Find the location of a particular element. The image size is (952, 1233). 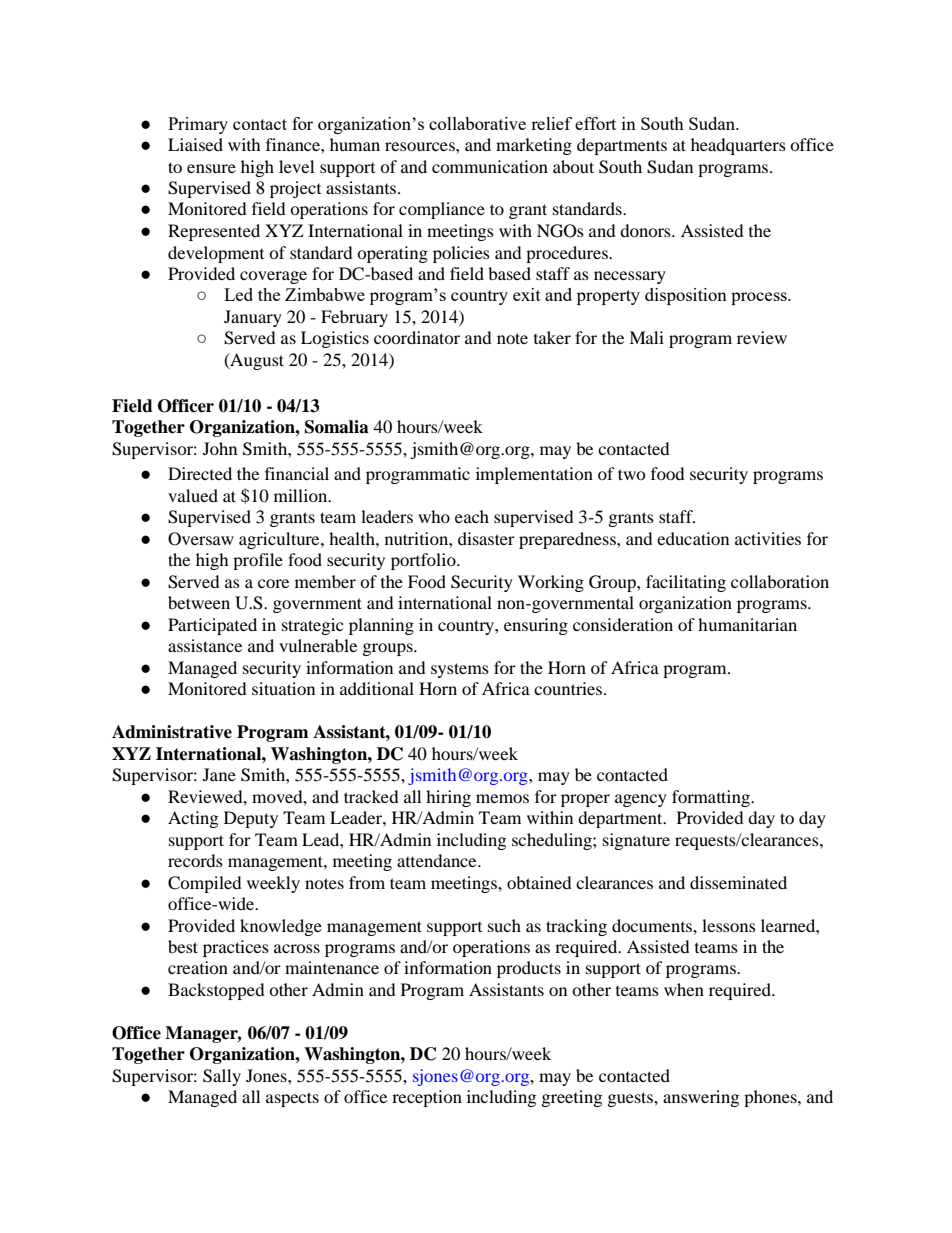

reception is located at coordinates (427, 1098).
